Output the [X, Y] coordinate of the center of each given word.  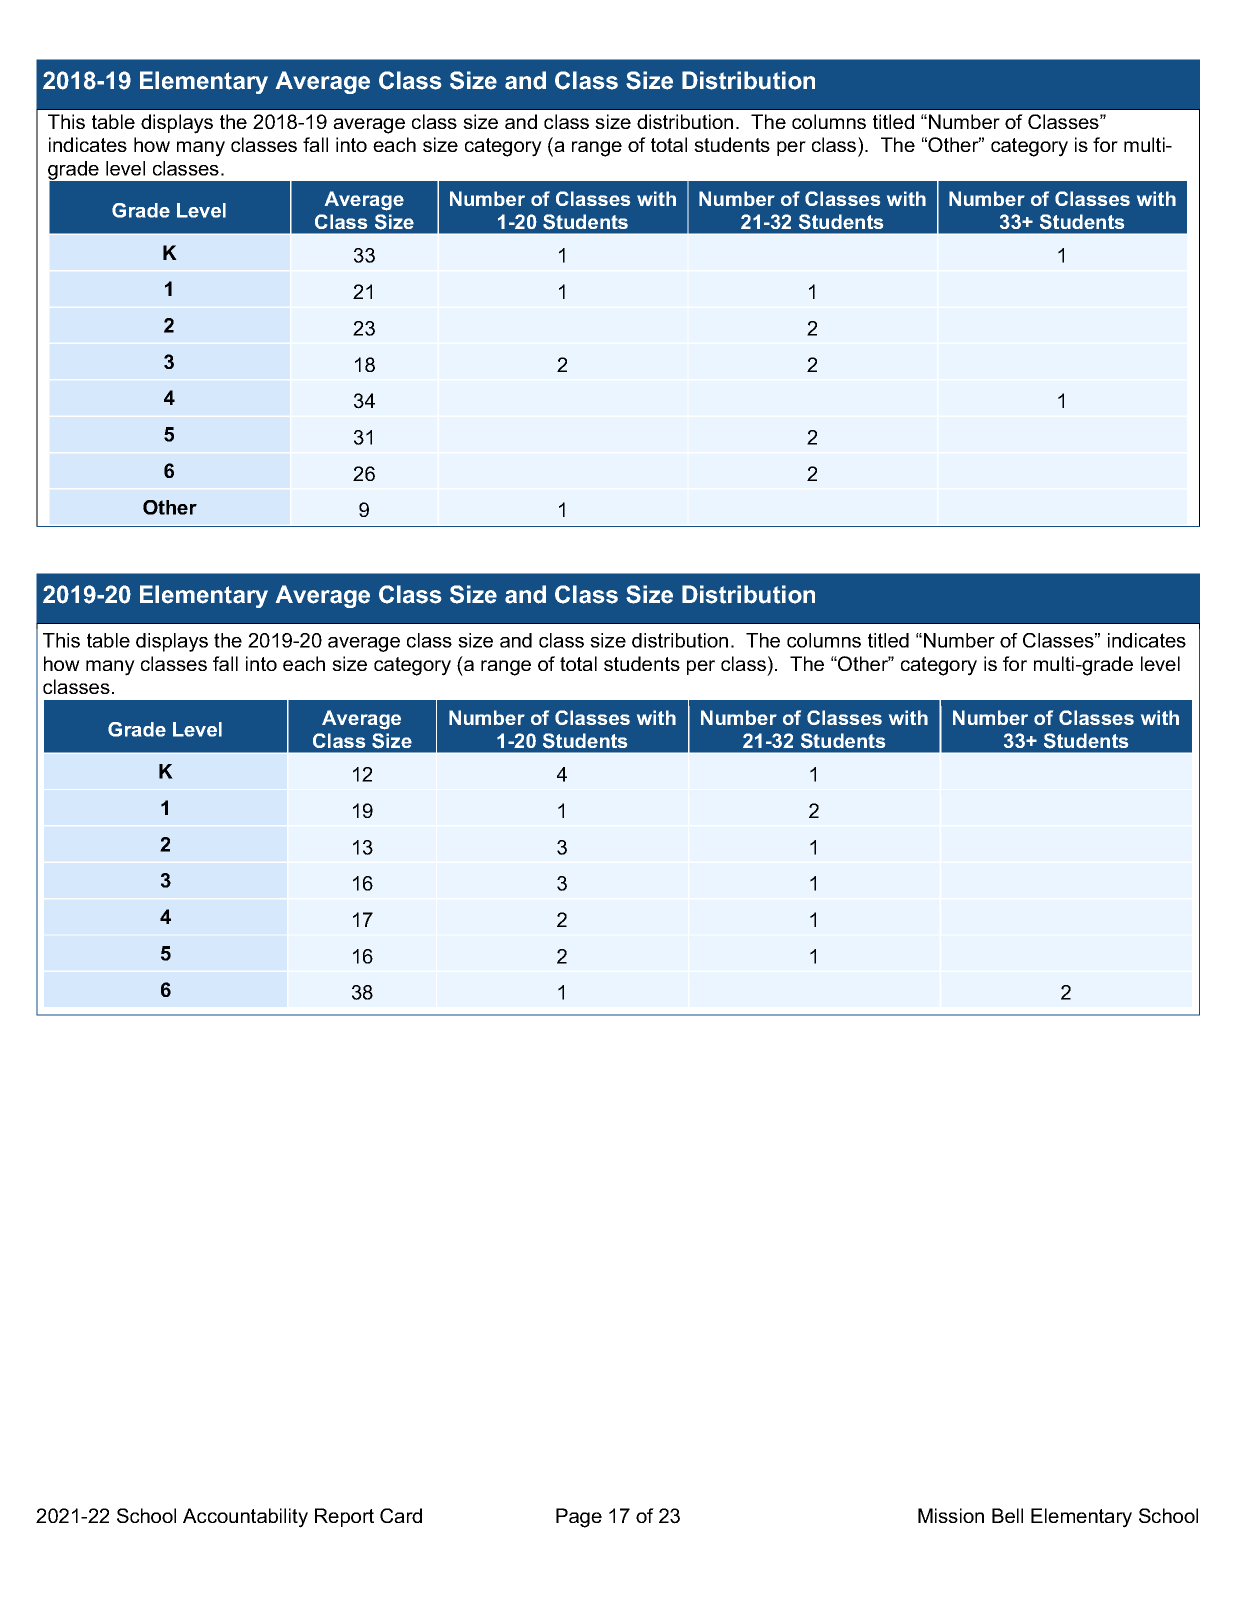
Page [579, 1518]
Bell [1007, 1515]
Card [401, 1515]
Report [344, 1517]
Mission [951, 1515]
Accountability [245, 1518]
